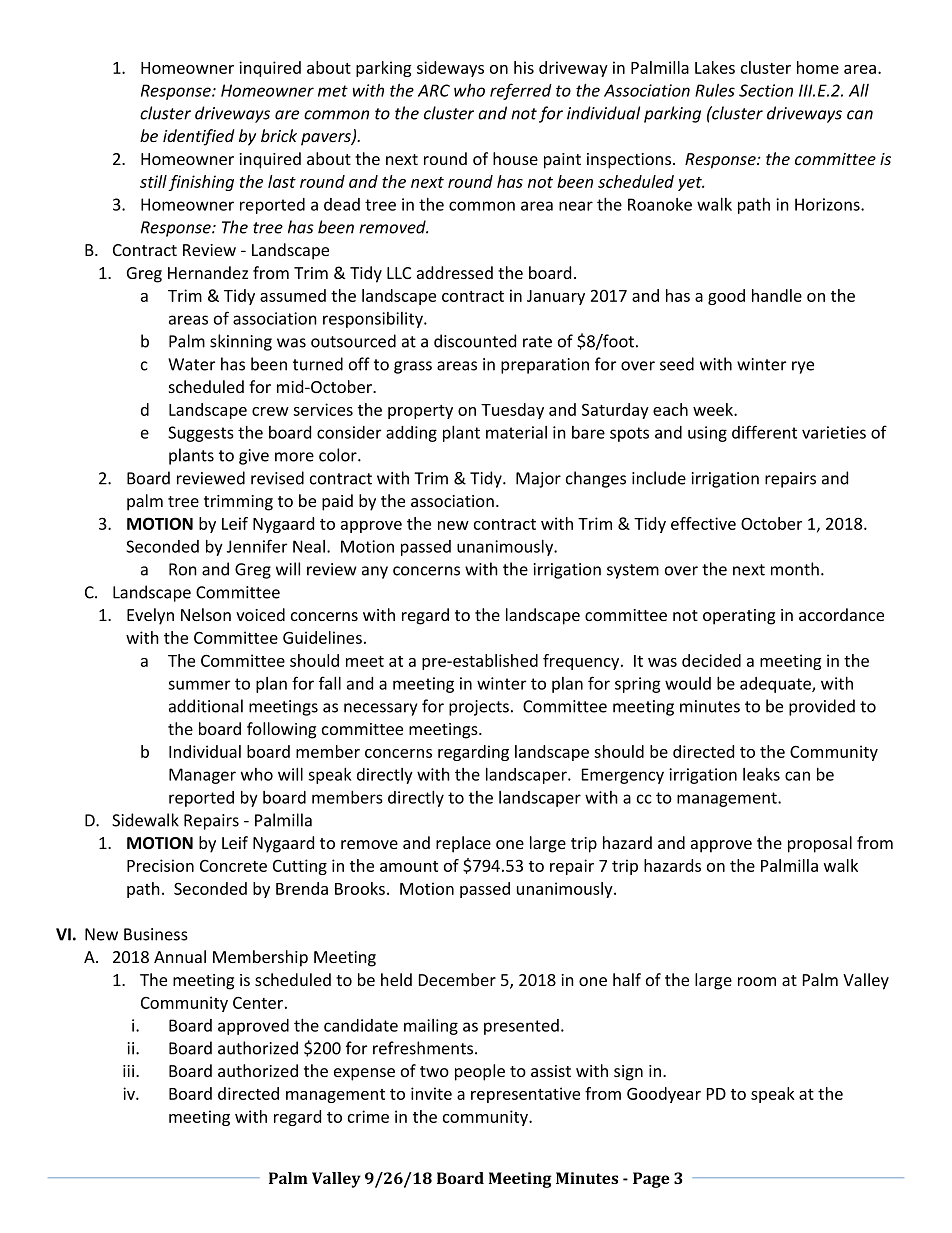  Describe the element at coordinates (761, 774) in the screenshot. I see `leaks` at that location.
